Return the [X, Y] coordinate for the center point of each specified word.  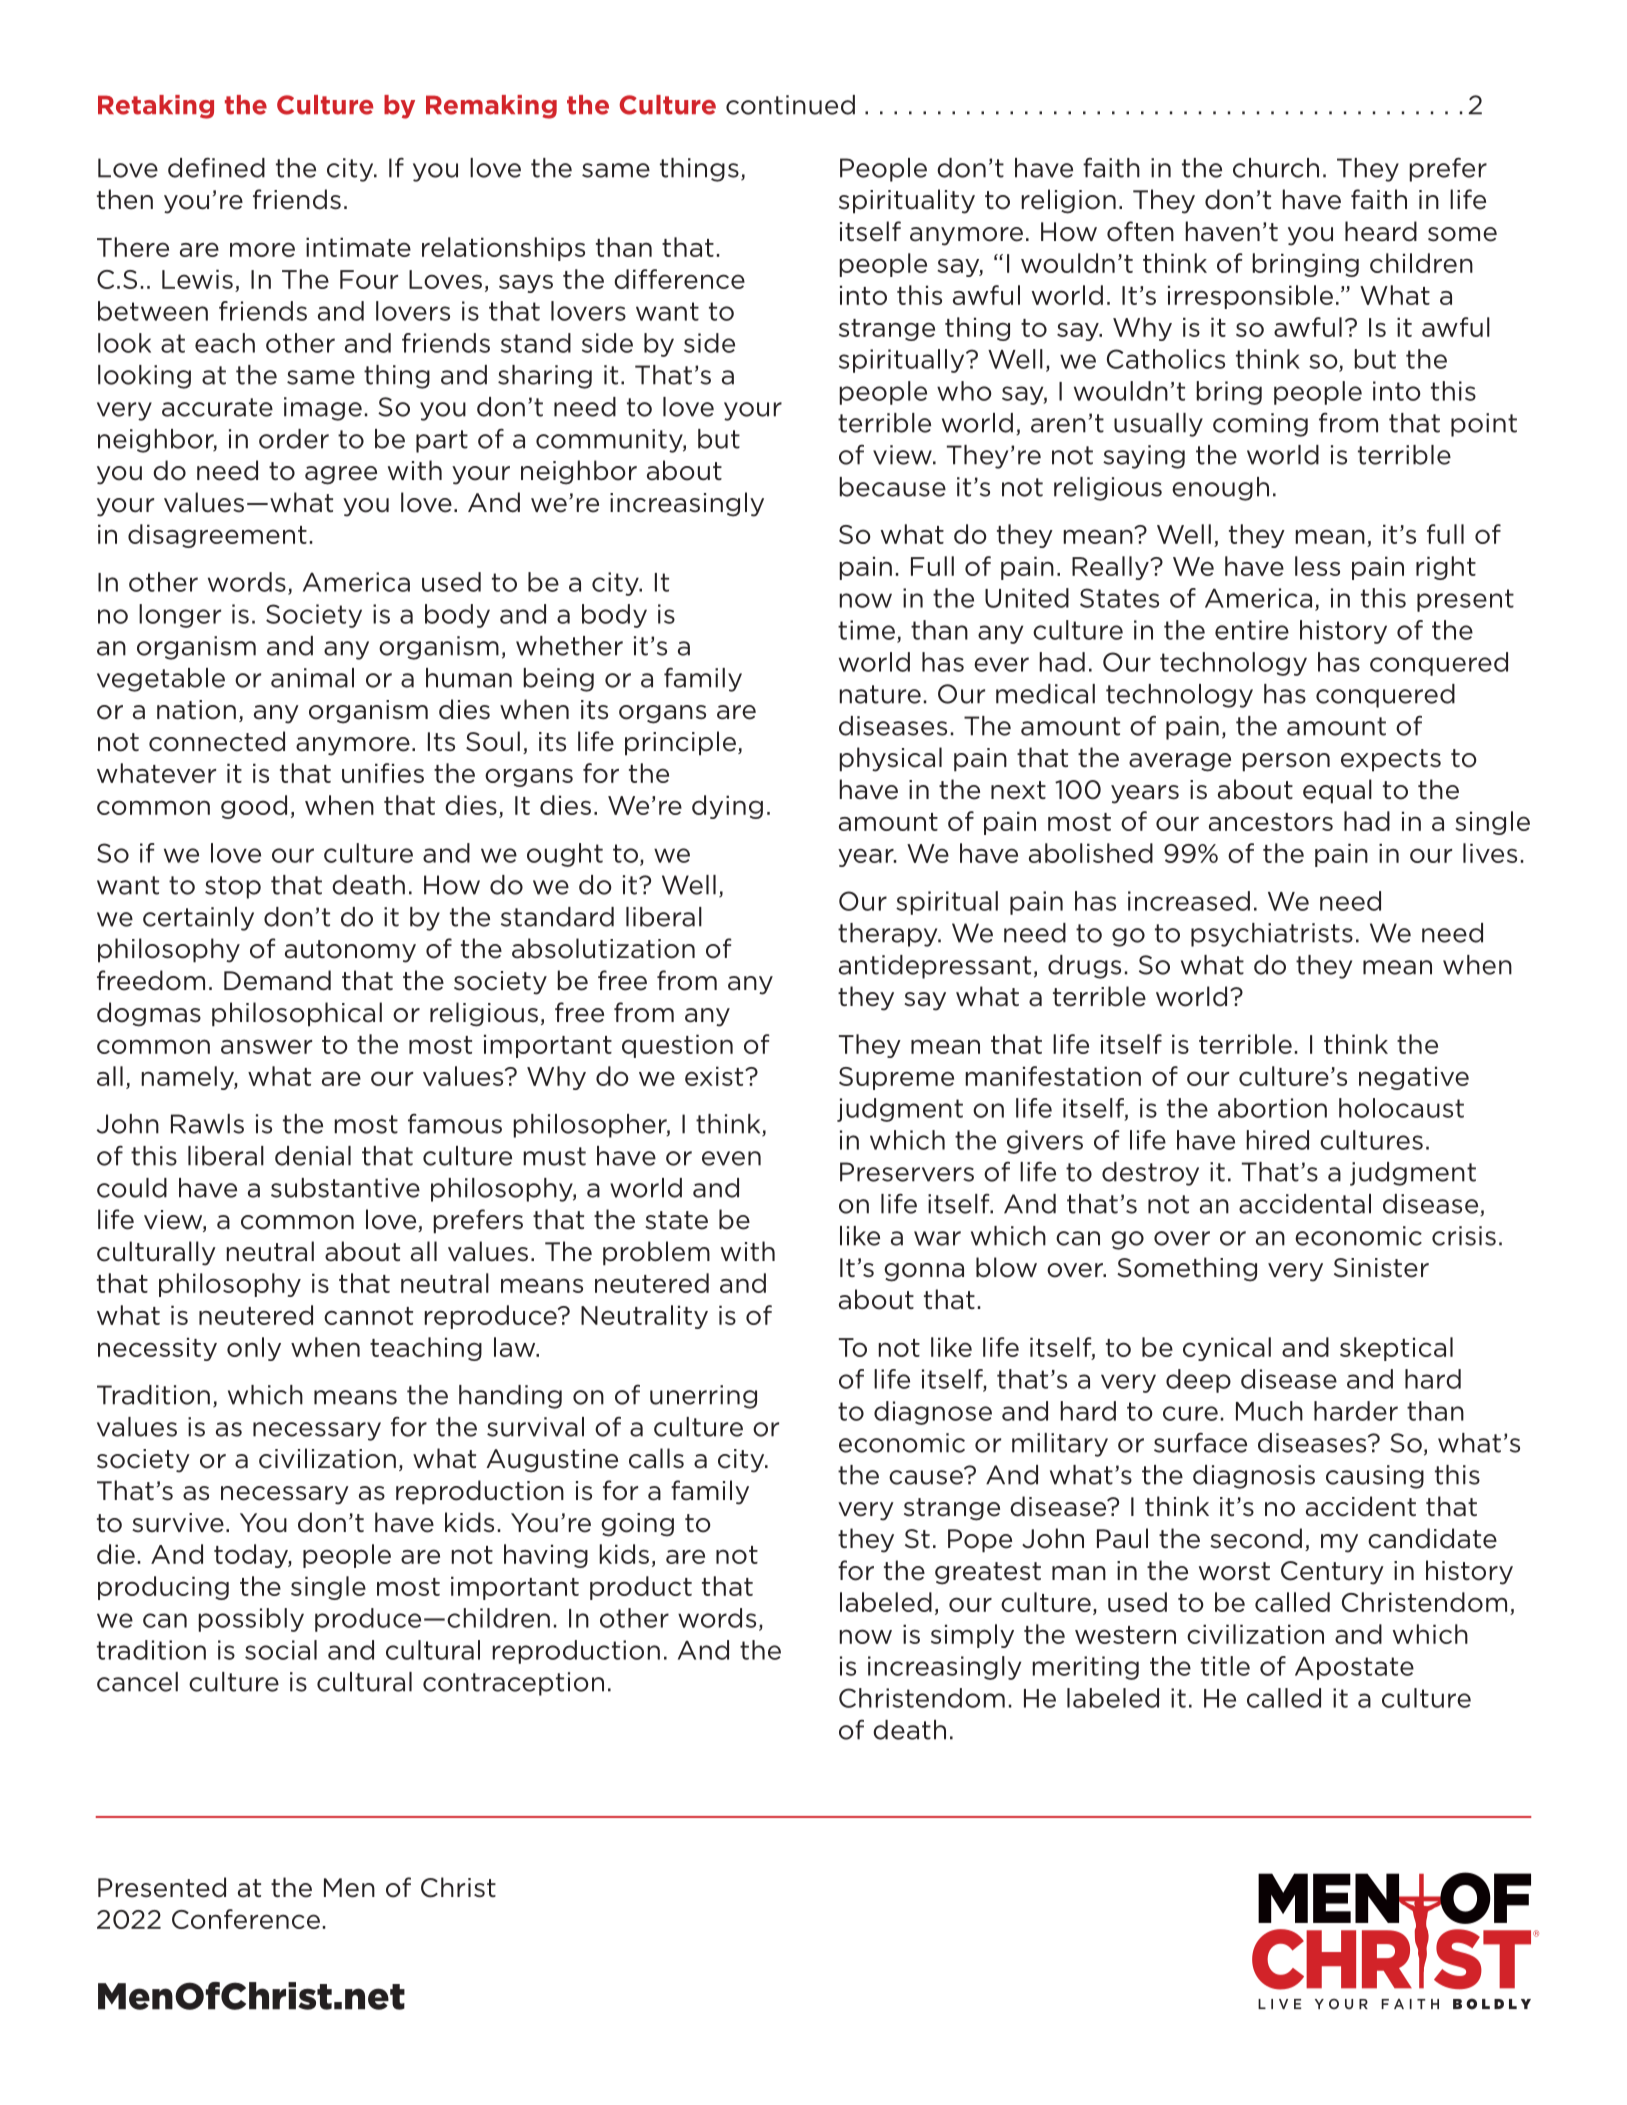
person [1286, 762]
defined [216, 167]
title [1225, 1666]
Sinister [1381, 1268]
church [1276, 168]
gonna [924, 1272]
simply [972, 1636]
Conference [246, 1919]
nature [880, 694]
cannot [368, 1316]
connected [217, 741]
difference [679, 279]
